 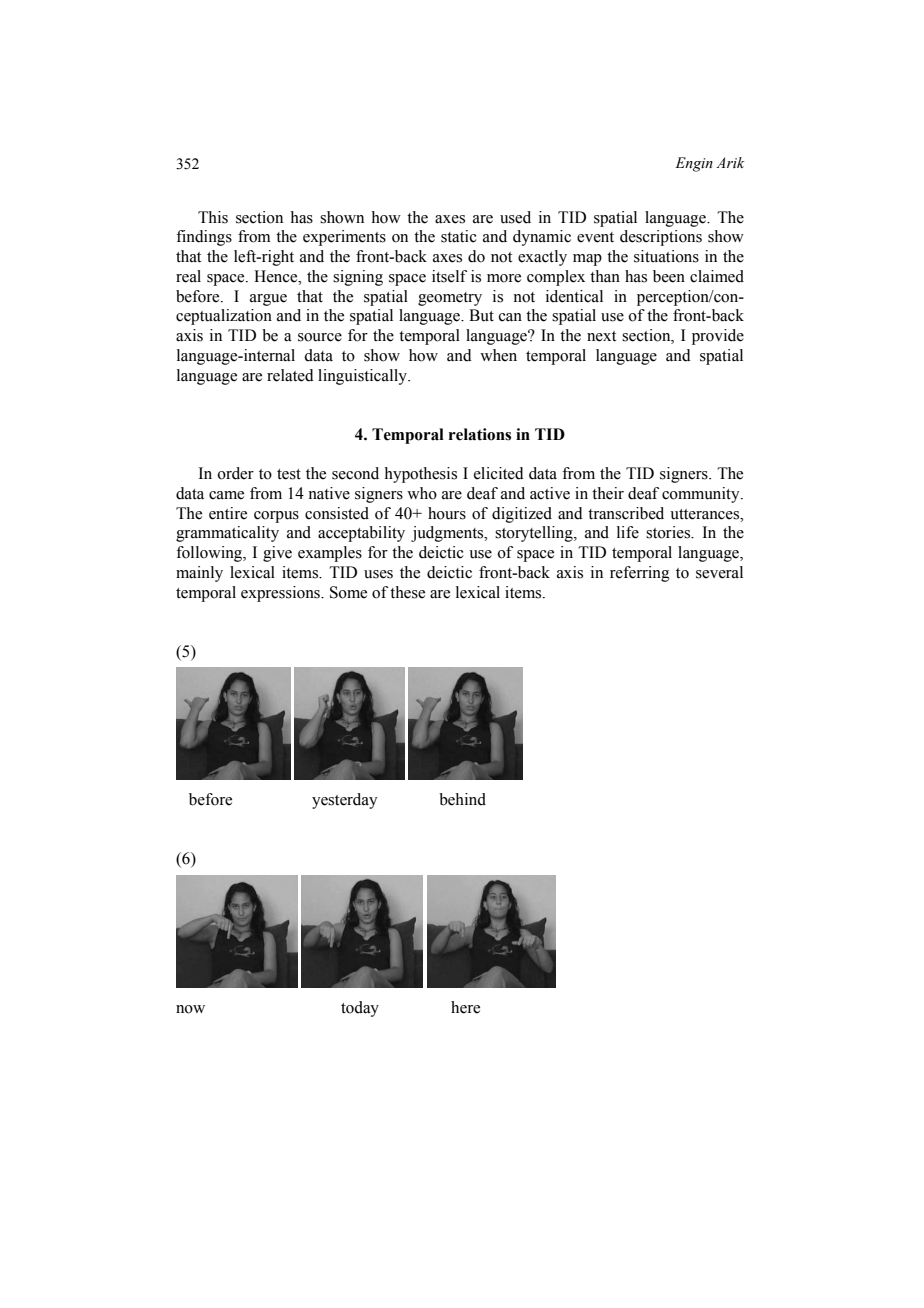 I want to click on static, so click(x=459, y=236).
